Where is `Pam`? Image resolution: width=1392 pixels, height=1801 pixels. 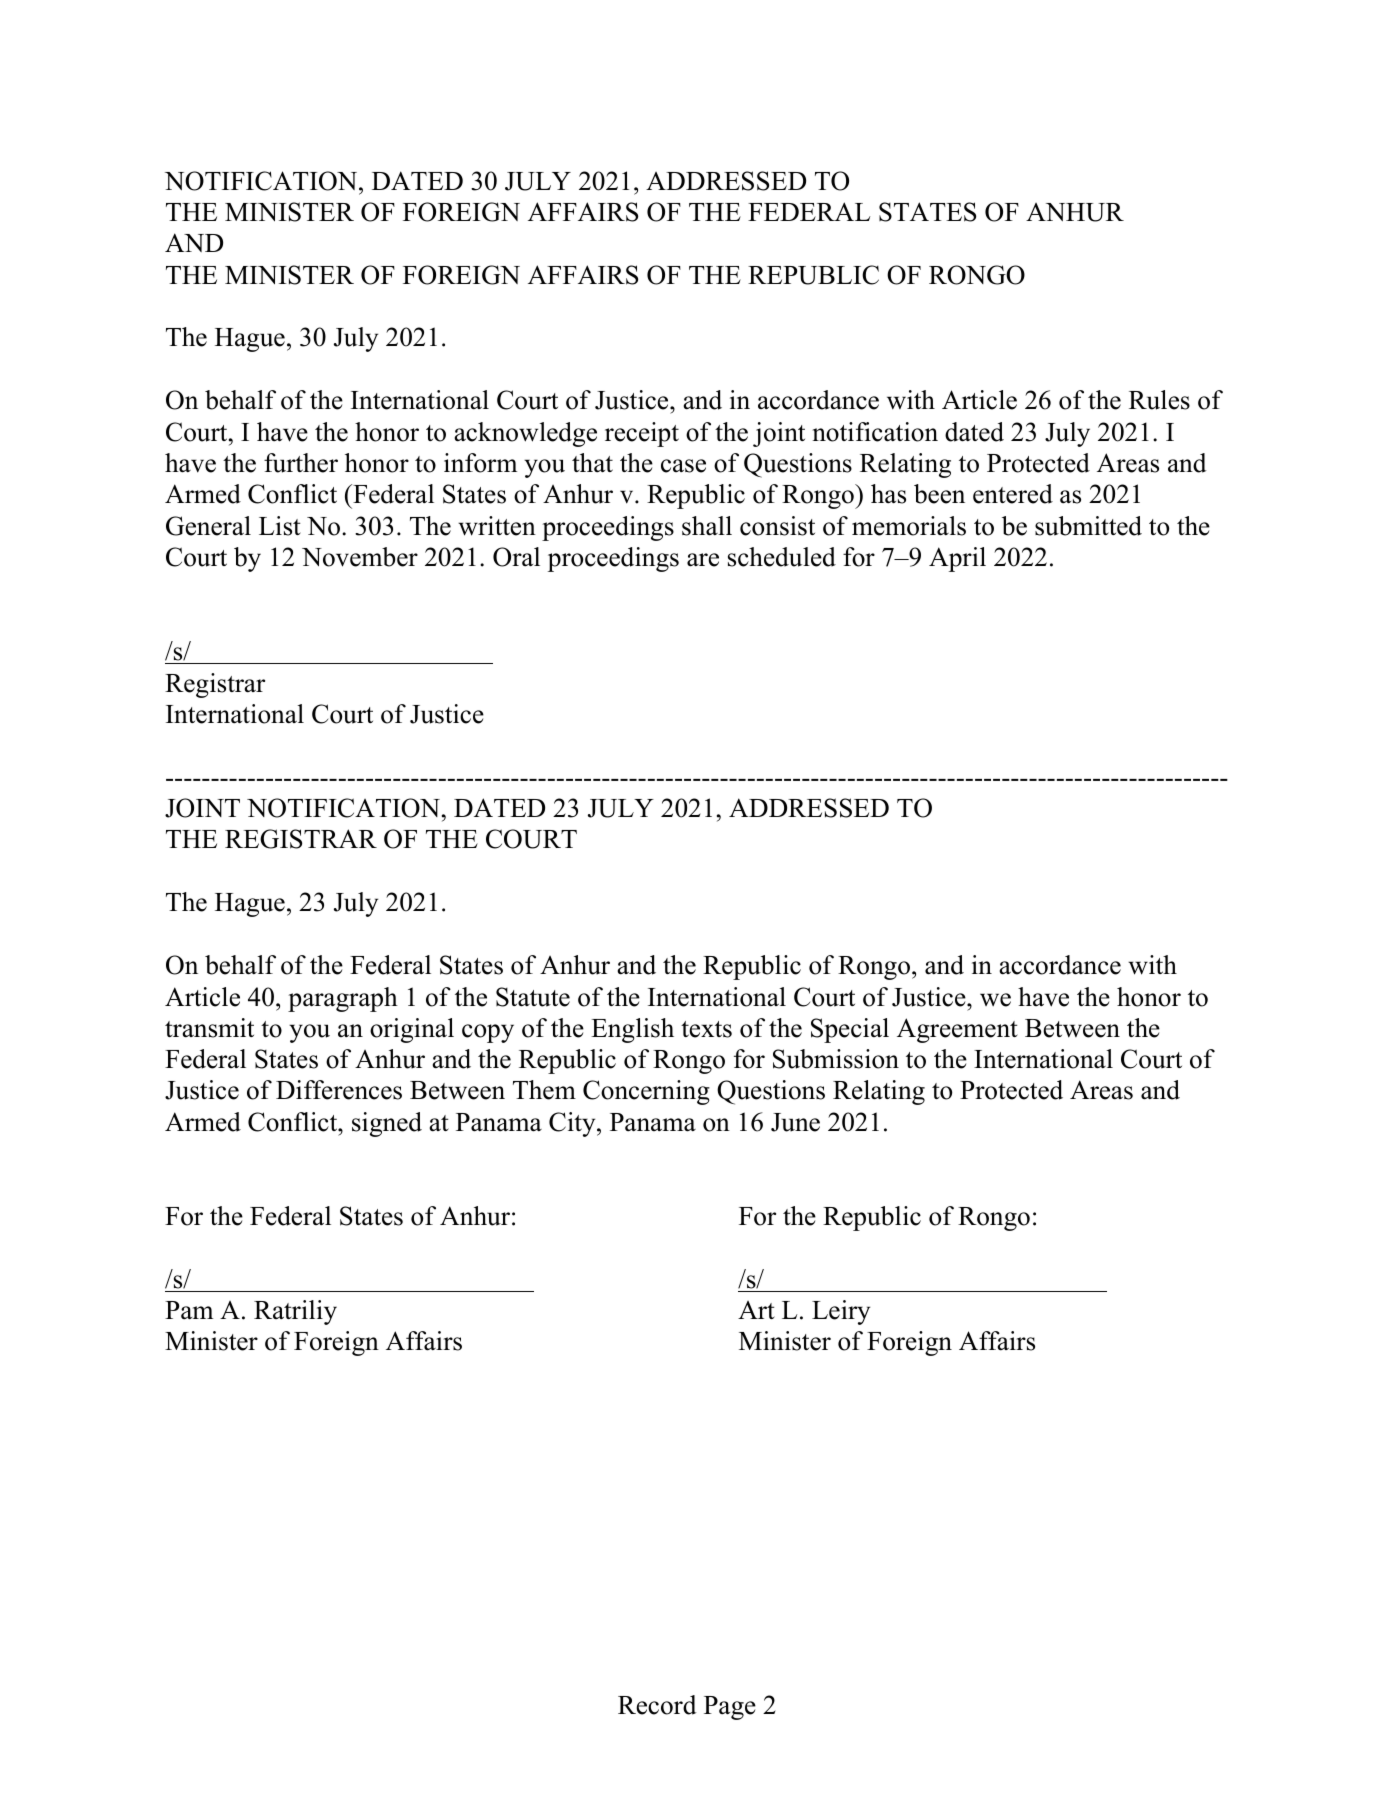
Pam is located at coordinates (189, 1310).
